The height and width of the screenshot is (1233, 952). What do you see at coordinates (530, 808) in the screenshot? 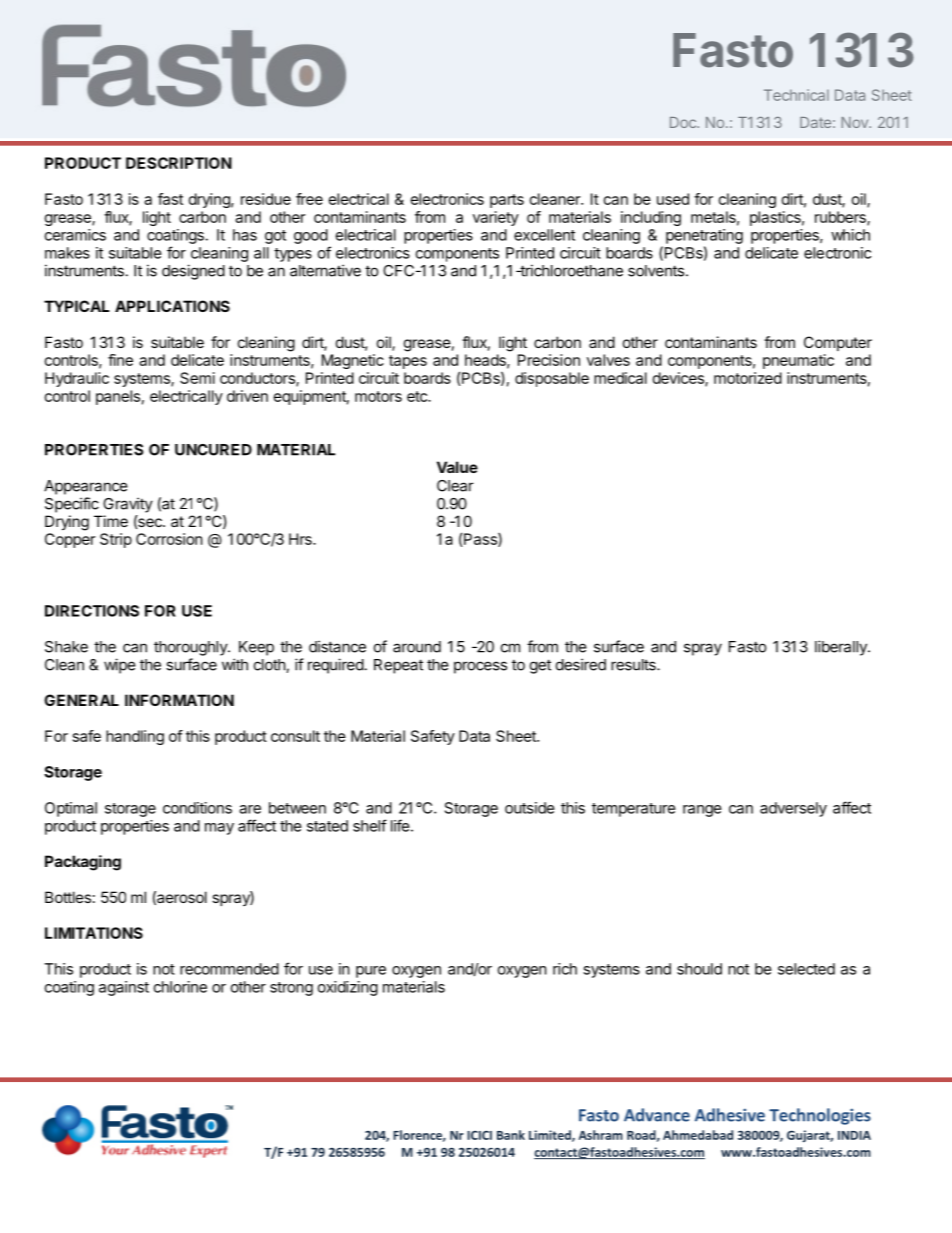
I see `outside` at bounding box center [530, 808].
